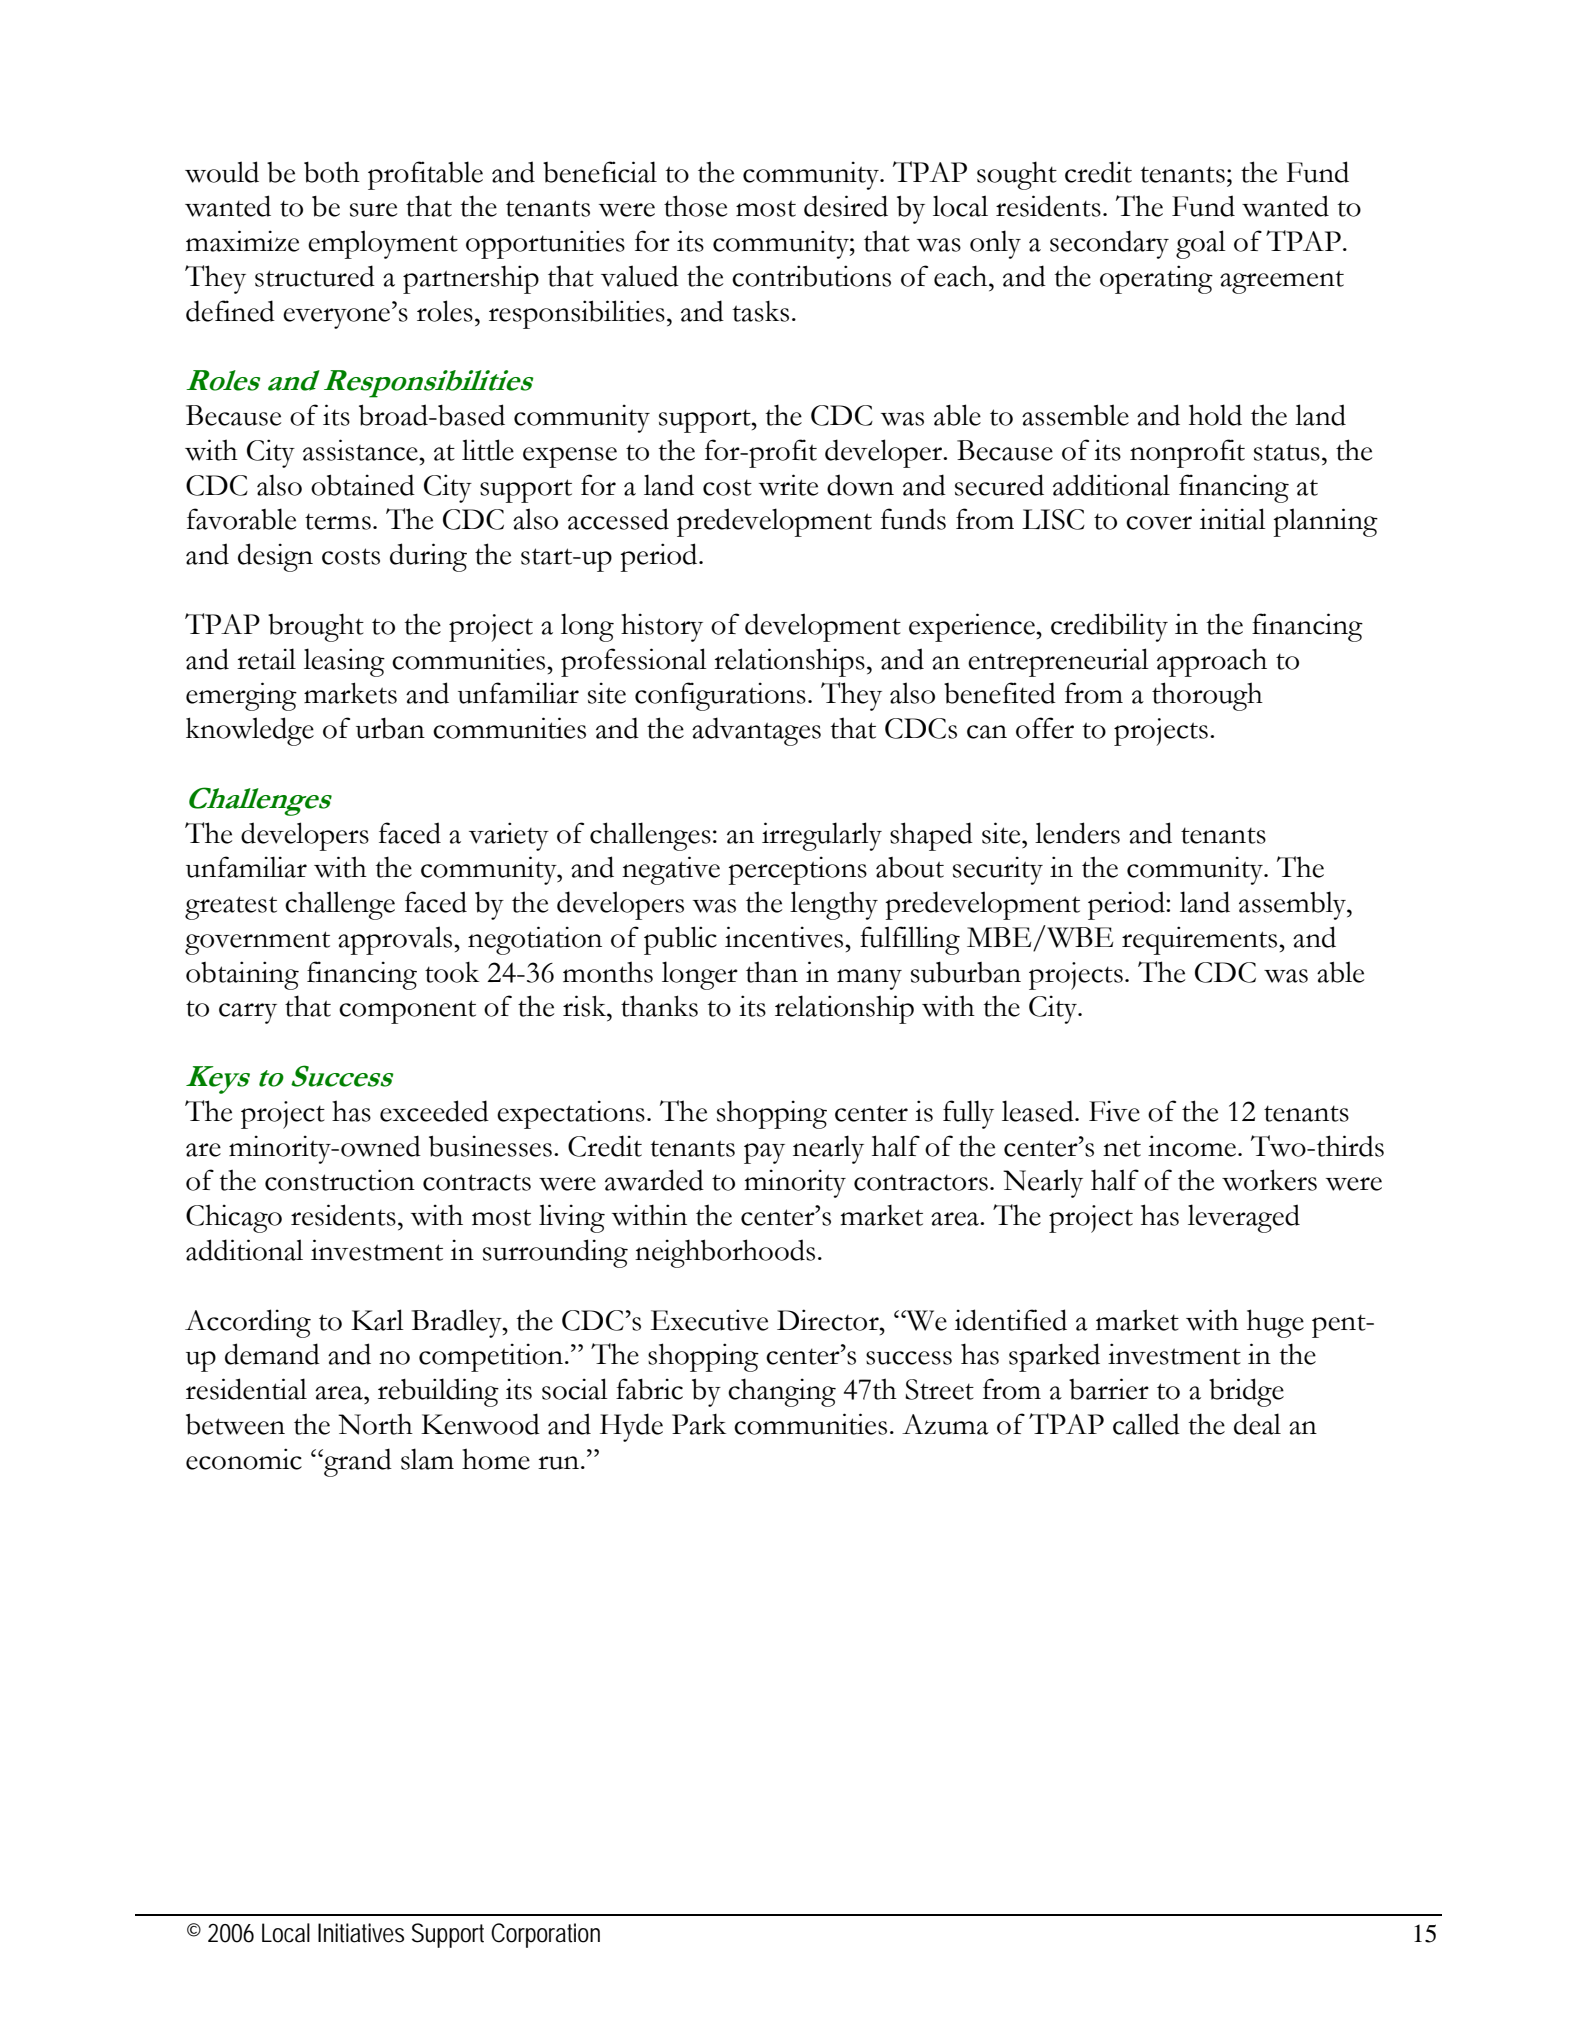 The width and height of the page is (1577, 2041). Describe the element at coordinates (811, 276) in the page. I see `contributions` at that location.
